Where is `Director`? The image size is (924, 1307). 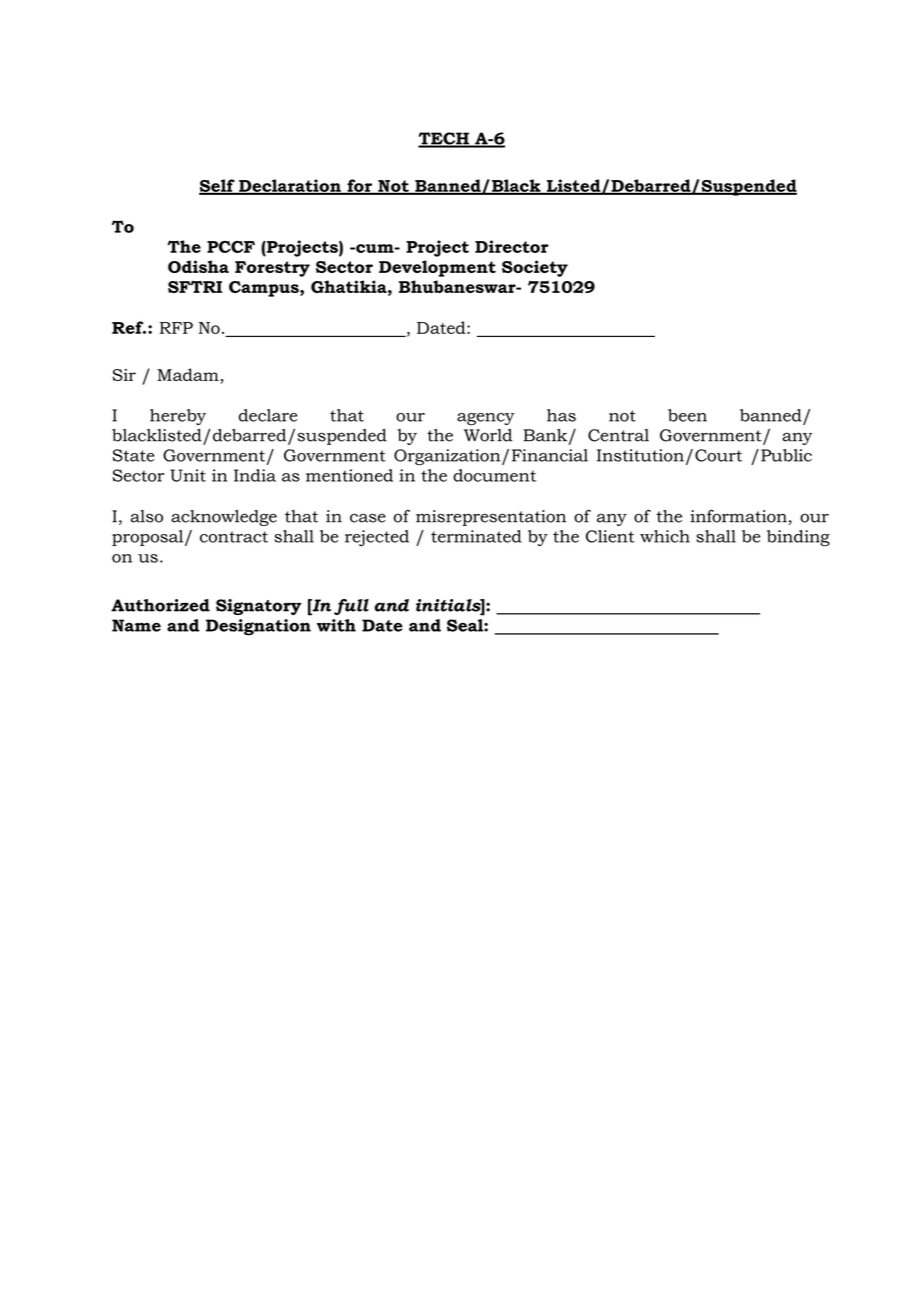 Director is located at coordinates (512, 246).
